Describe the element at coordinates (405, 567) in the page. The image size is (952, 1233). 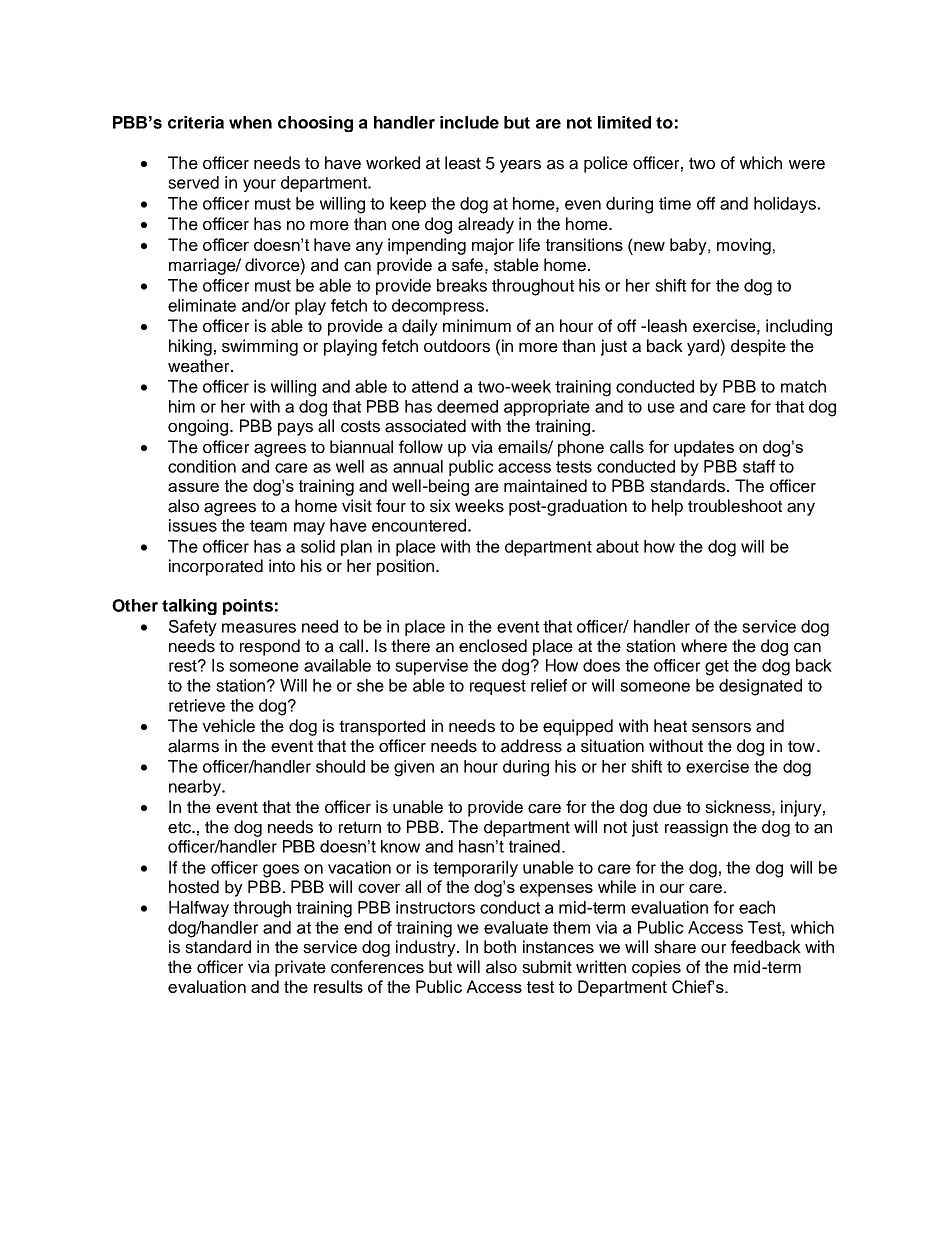
I see `position` at that location.
